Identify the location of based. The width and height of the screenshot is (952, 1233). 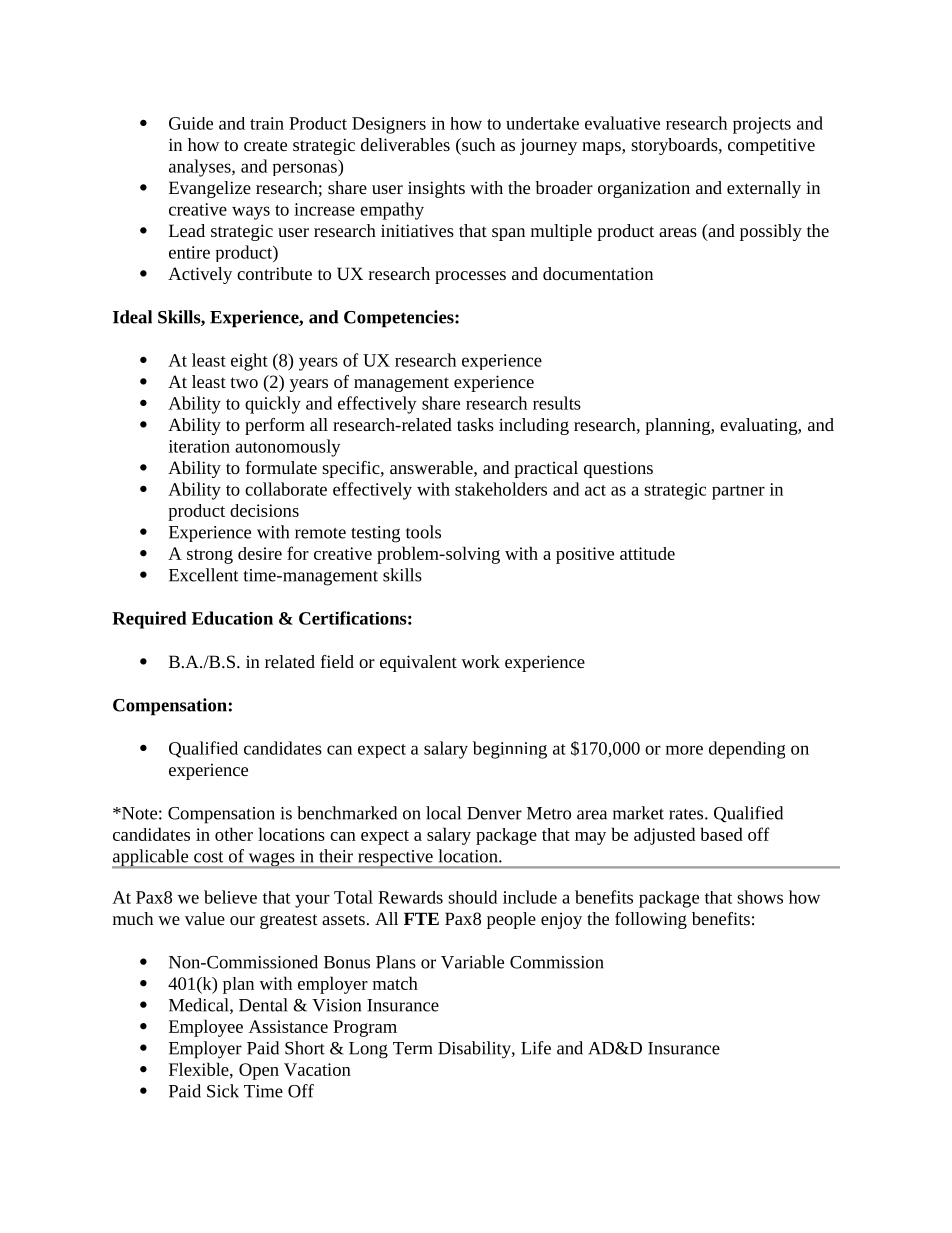
(722, 834).
